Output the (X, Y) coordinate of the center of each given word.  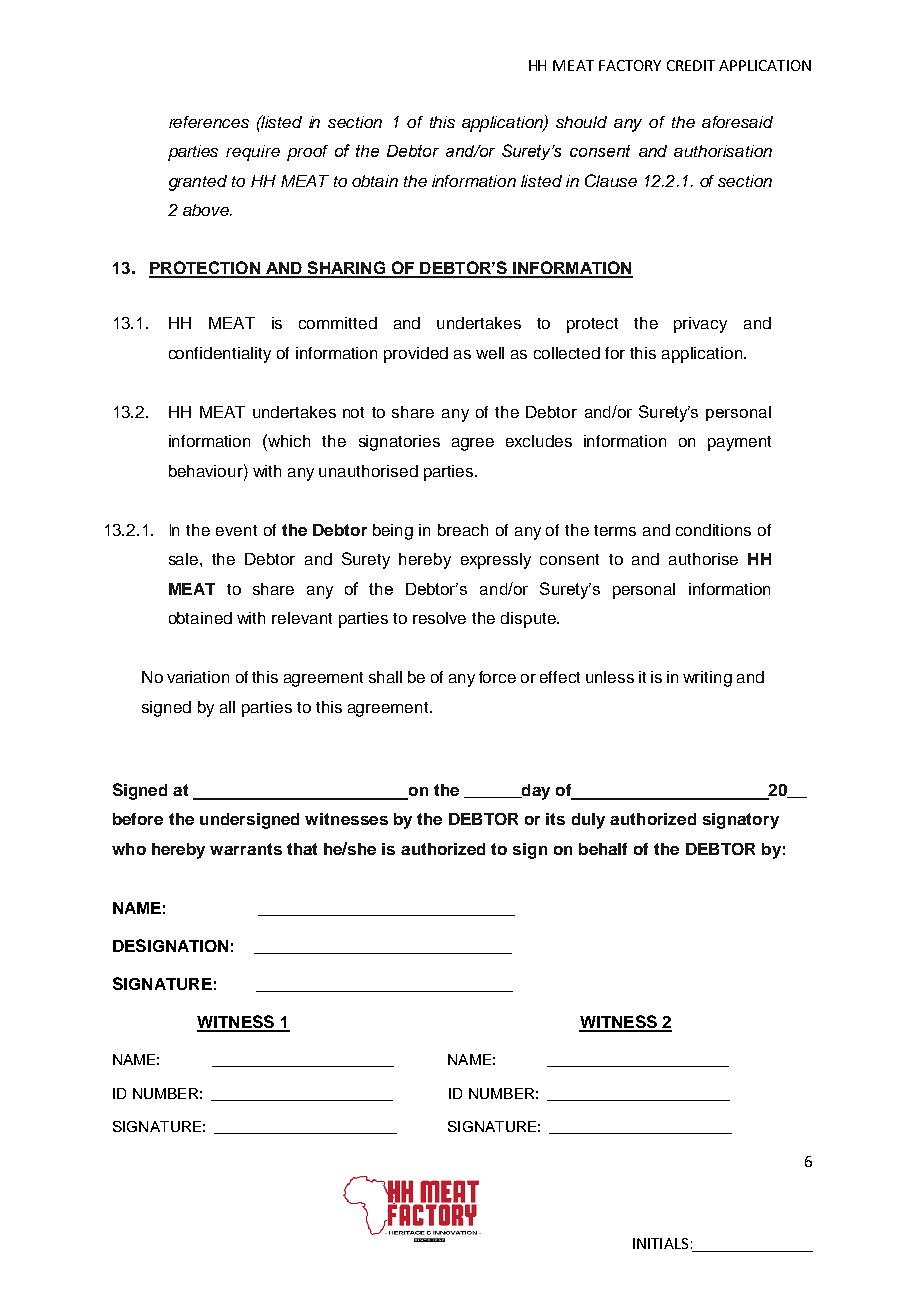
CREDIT (691, 65)
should (581, 122)
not (353, 412)
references (209, 122)
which (288, 440)
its (555, 819)
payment (739, 443)
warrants (246, 849)
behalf (603, 849)
